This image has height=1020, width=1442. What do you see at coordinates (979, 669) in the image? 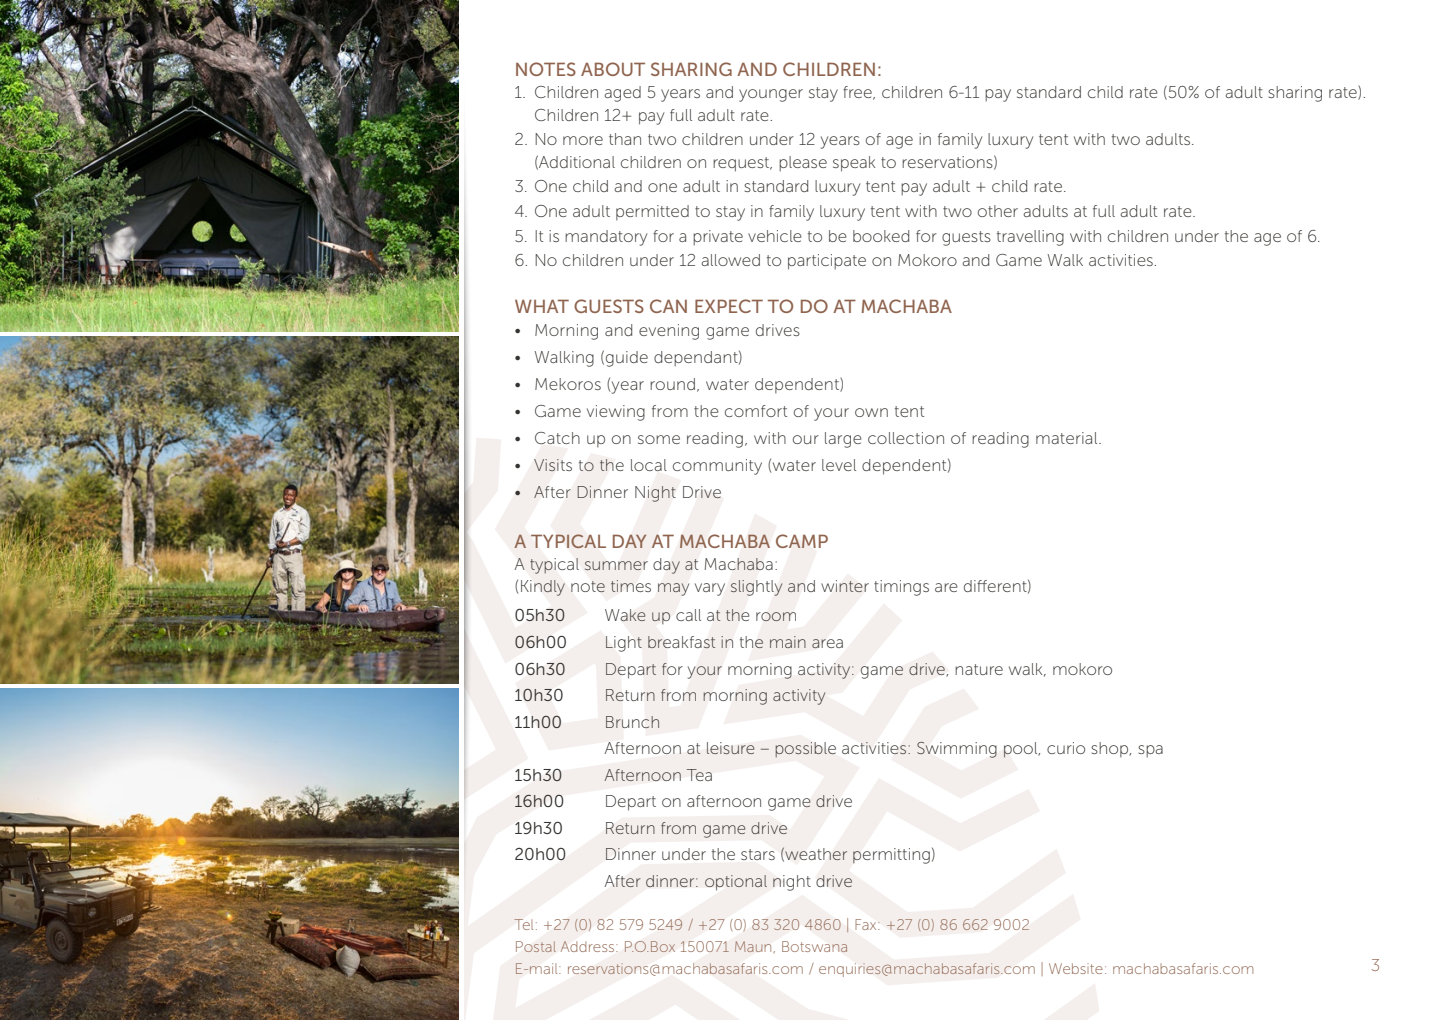
I see `nature` at bounding box center [979, 669].
